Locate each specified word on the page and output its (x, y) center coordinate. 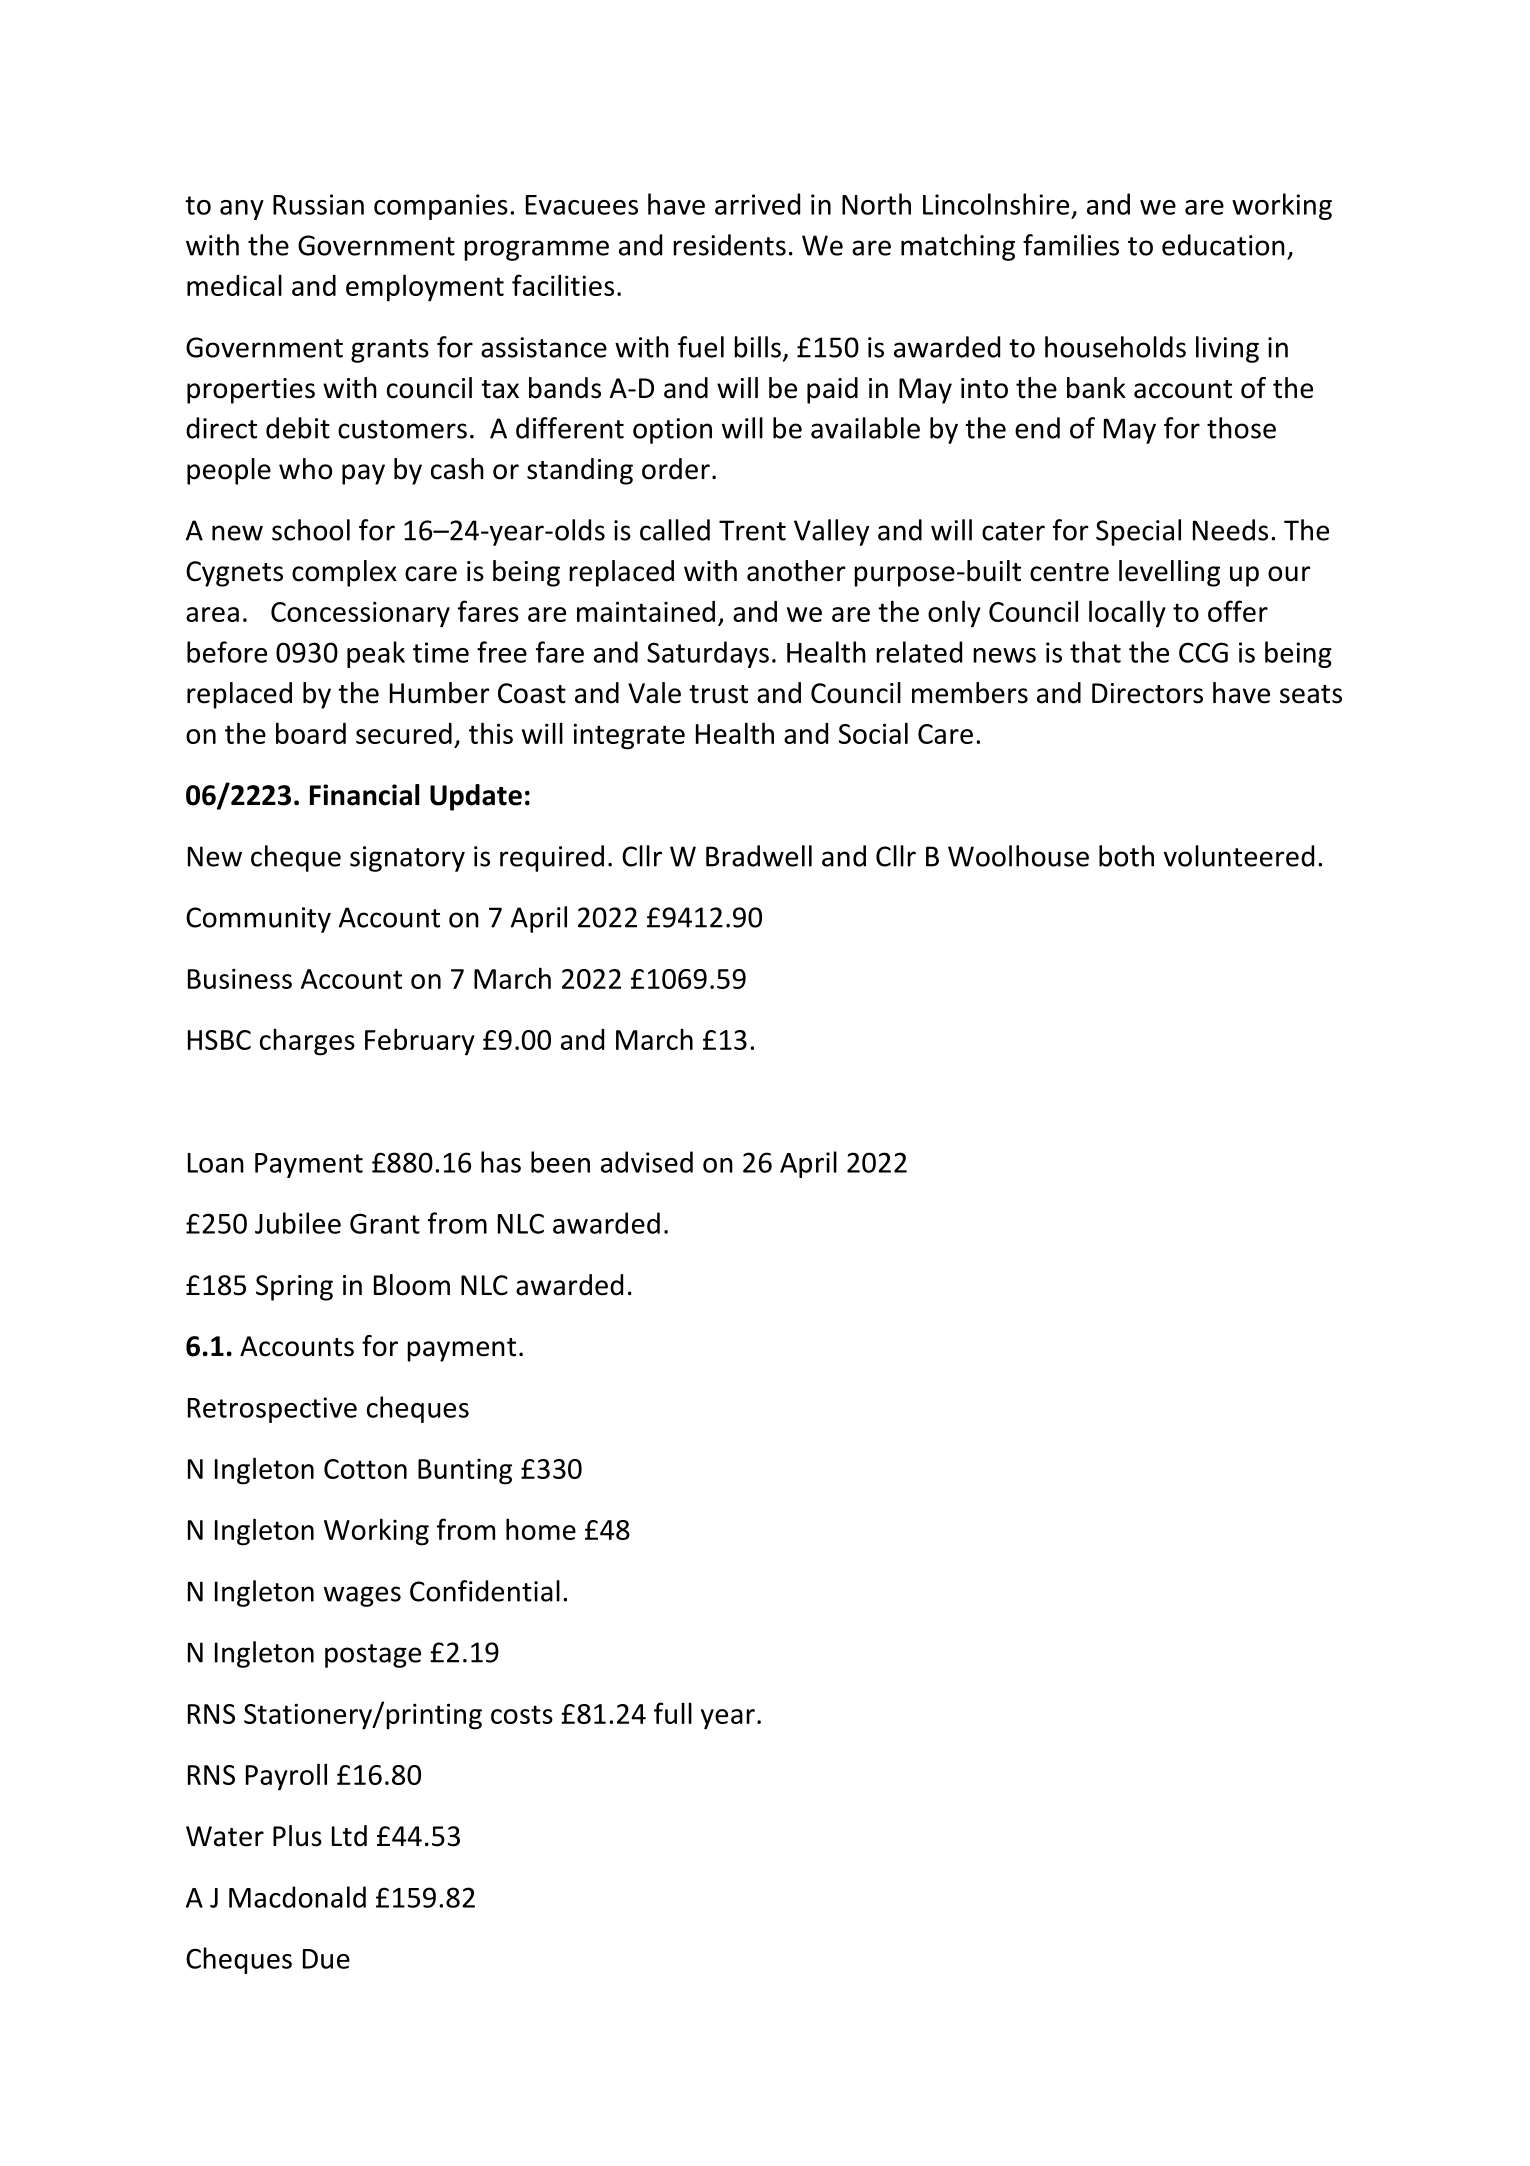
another (796, 571)
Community (258, 920)
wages (362, 1596)
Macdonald (297, 1897)
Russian (318, 204)
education (1223, 245)
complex (344, 573)
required (552, 858)
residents (729, 245)
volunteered (1239, 856)
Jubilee (298, 1223)
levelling (1169, 573)
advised (647, 1162)
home (541, 1529)
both (1126, 856)
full (673, 1713)
